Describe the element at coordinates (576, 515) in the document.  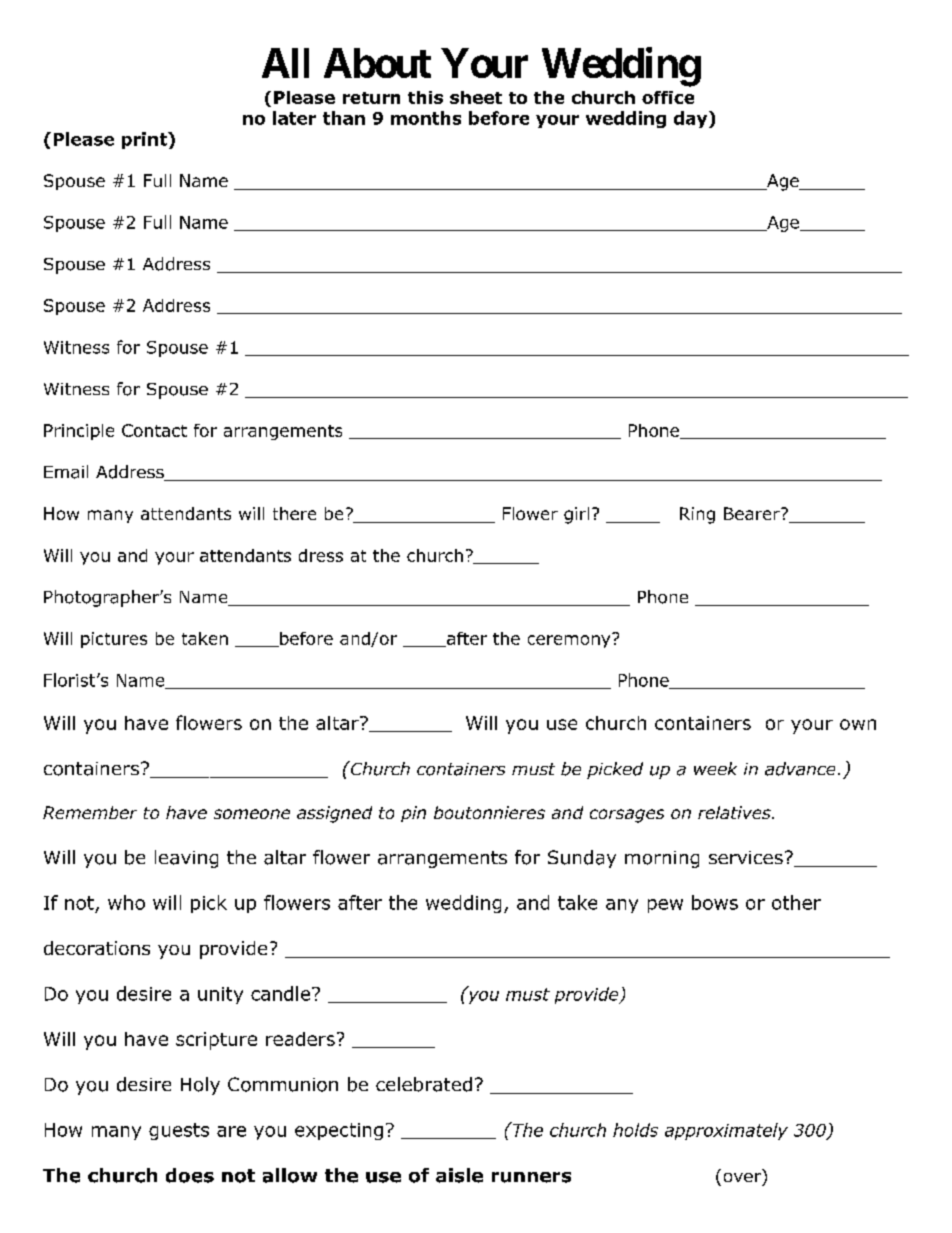
I see `girl` at that location.
